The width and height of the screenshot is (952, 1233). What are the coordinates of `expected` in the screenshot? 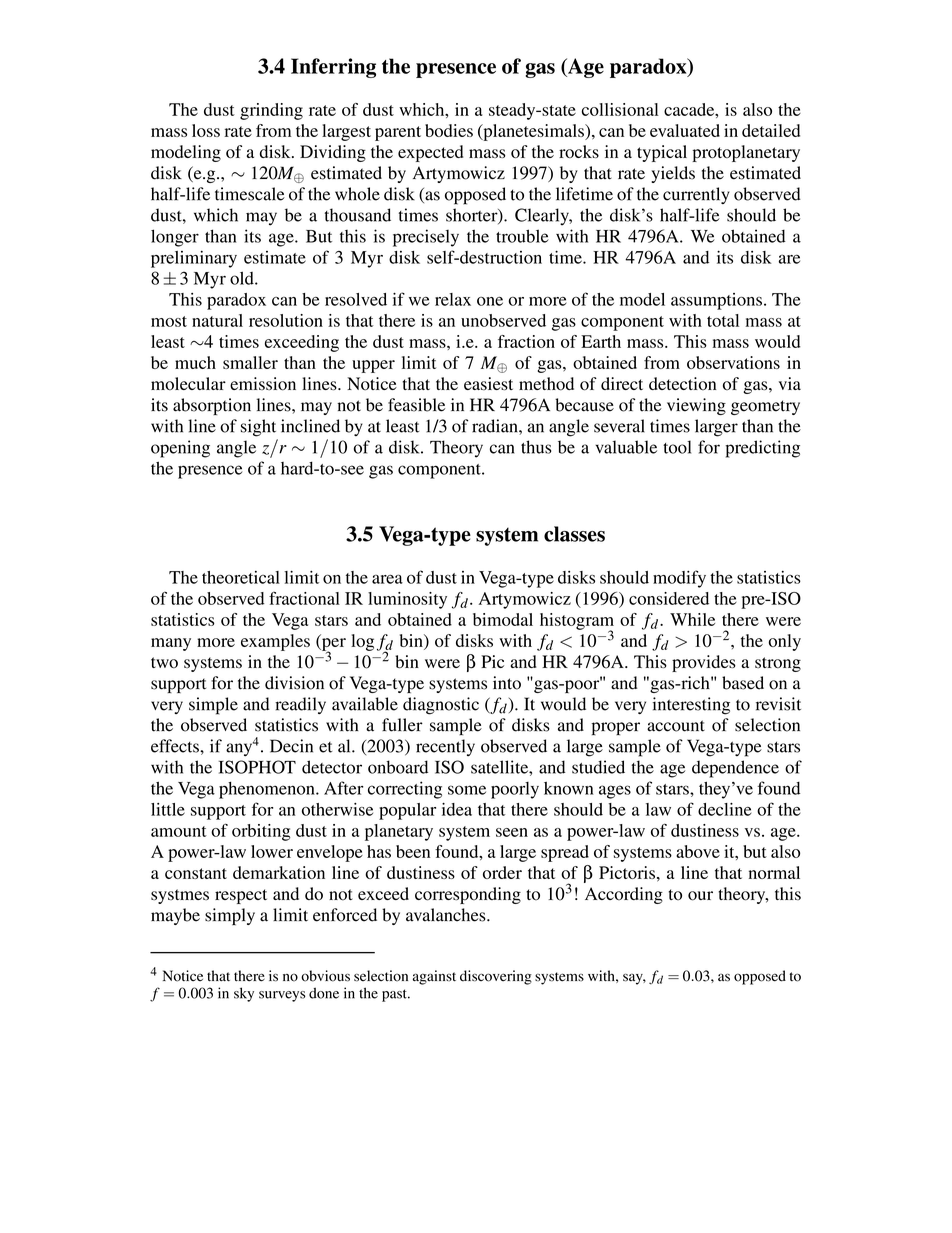 It's located at (430, 153).
